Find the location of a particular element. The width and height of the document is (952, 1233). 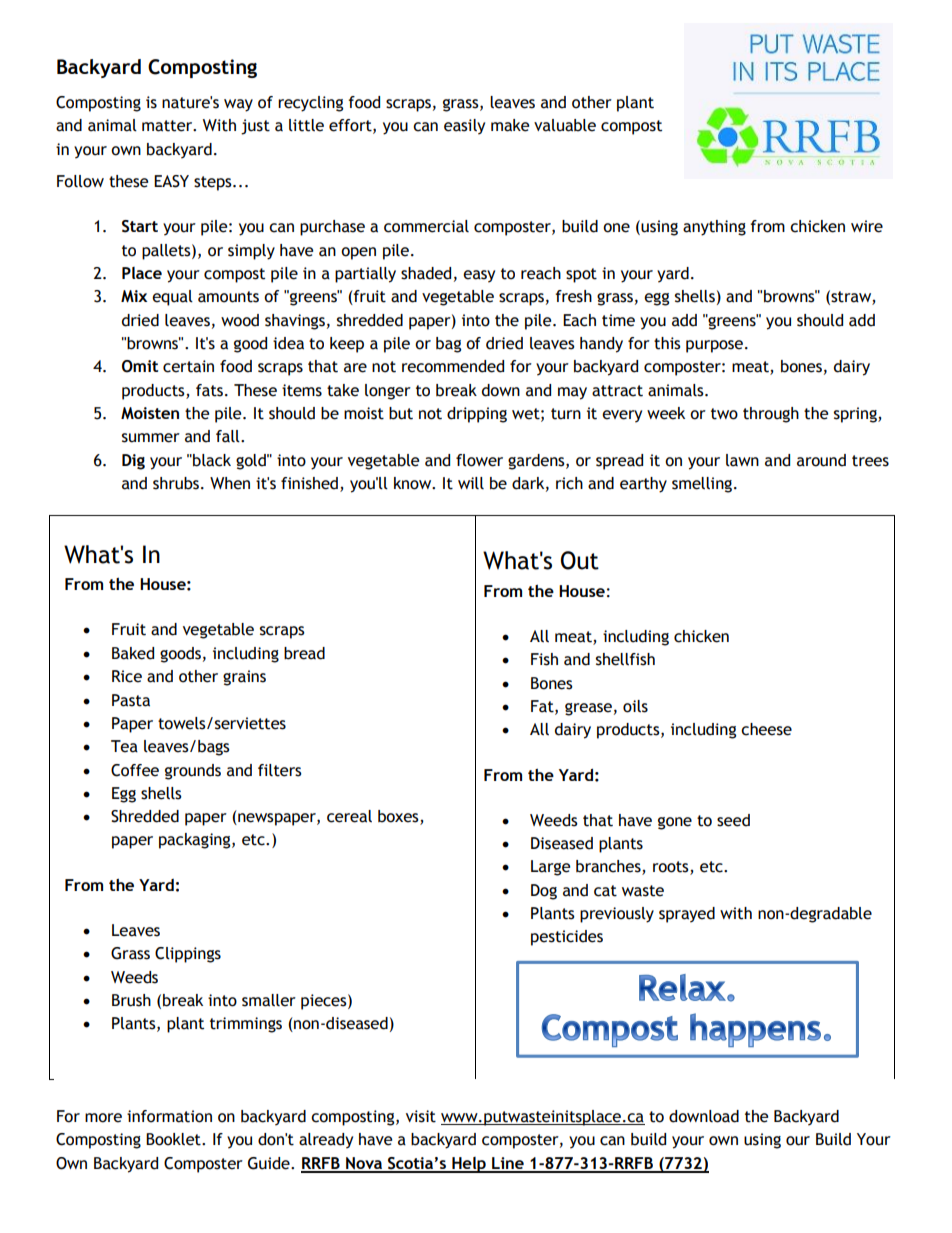

seed is located at coordinates (733, 820).
